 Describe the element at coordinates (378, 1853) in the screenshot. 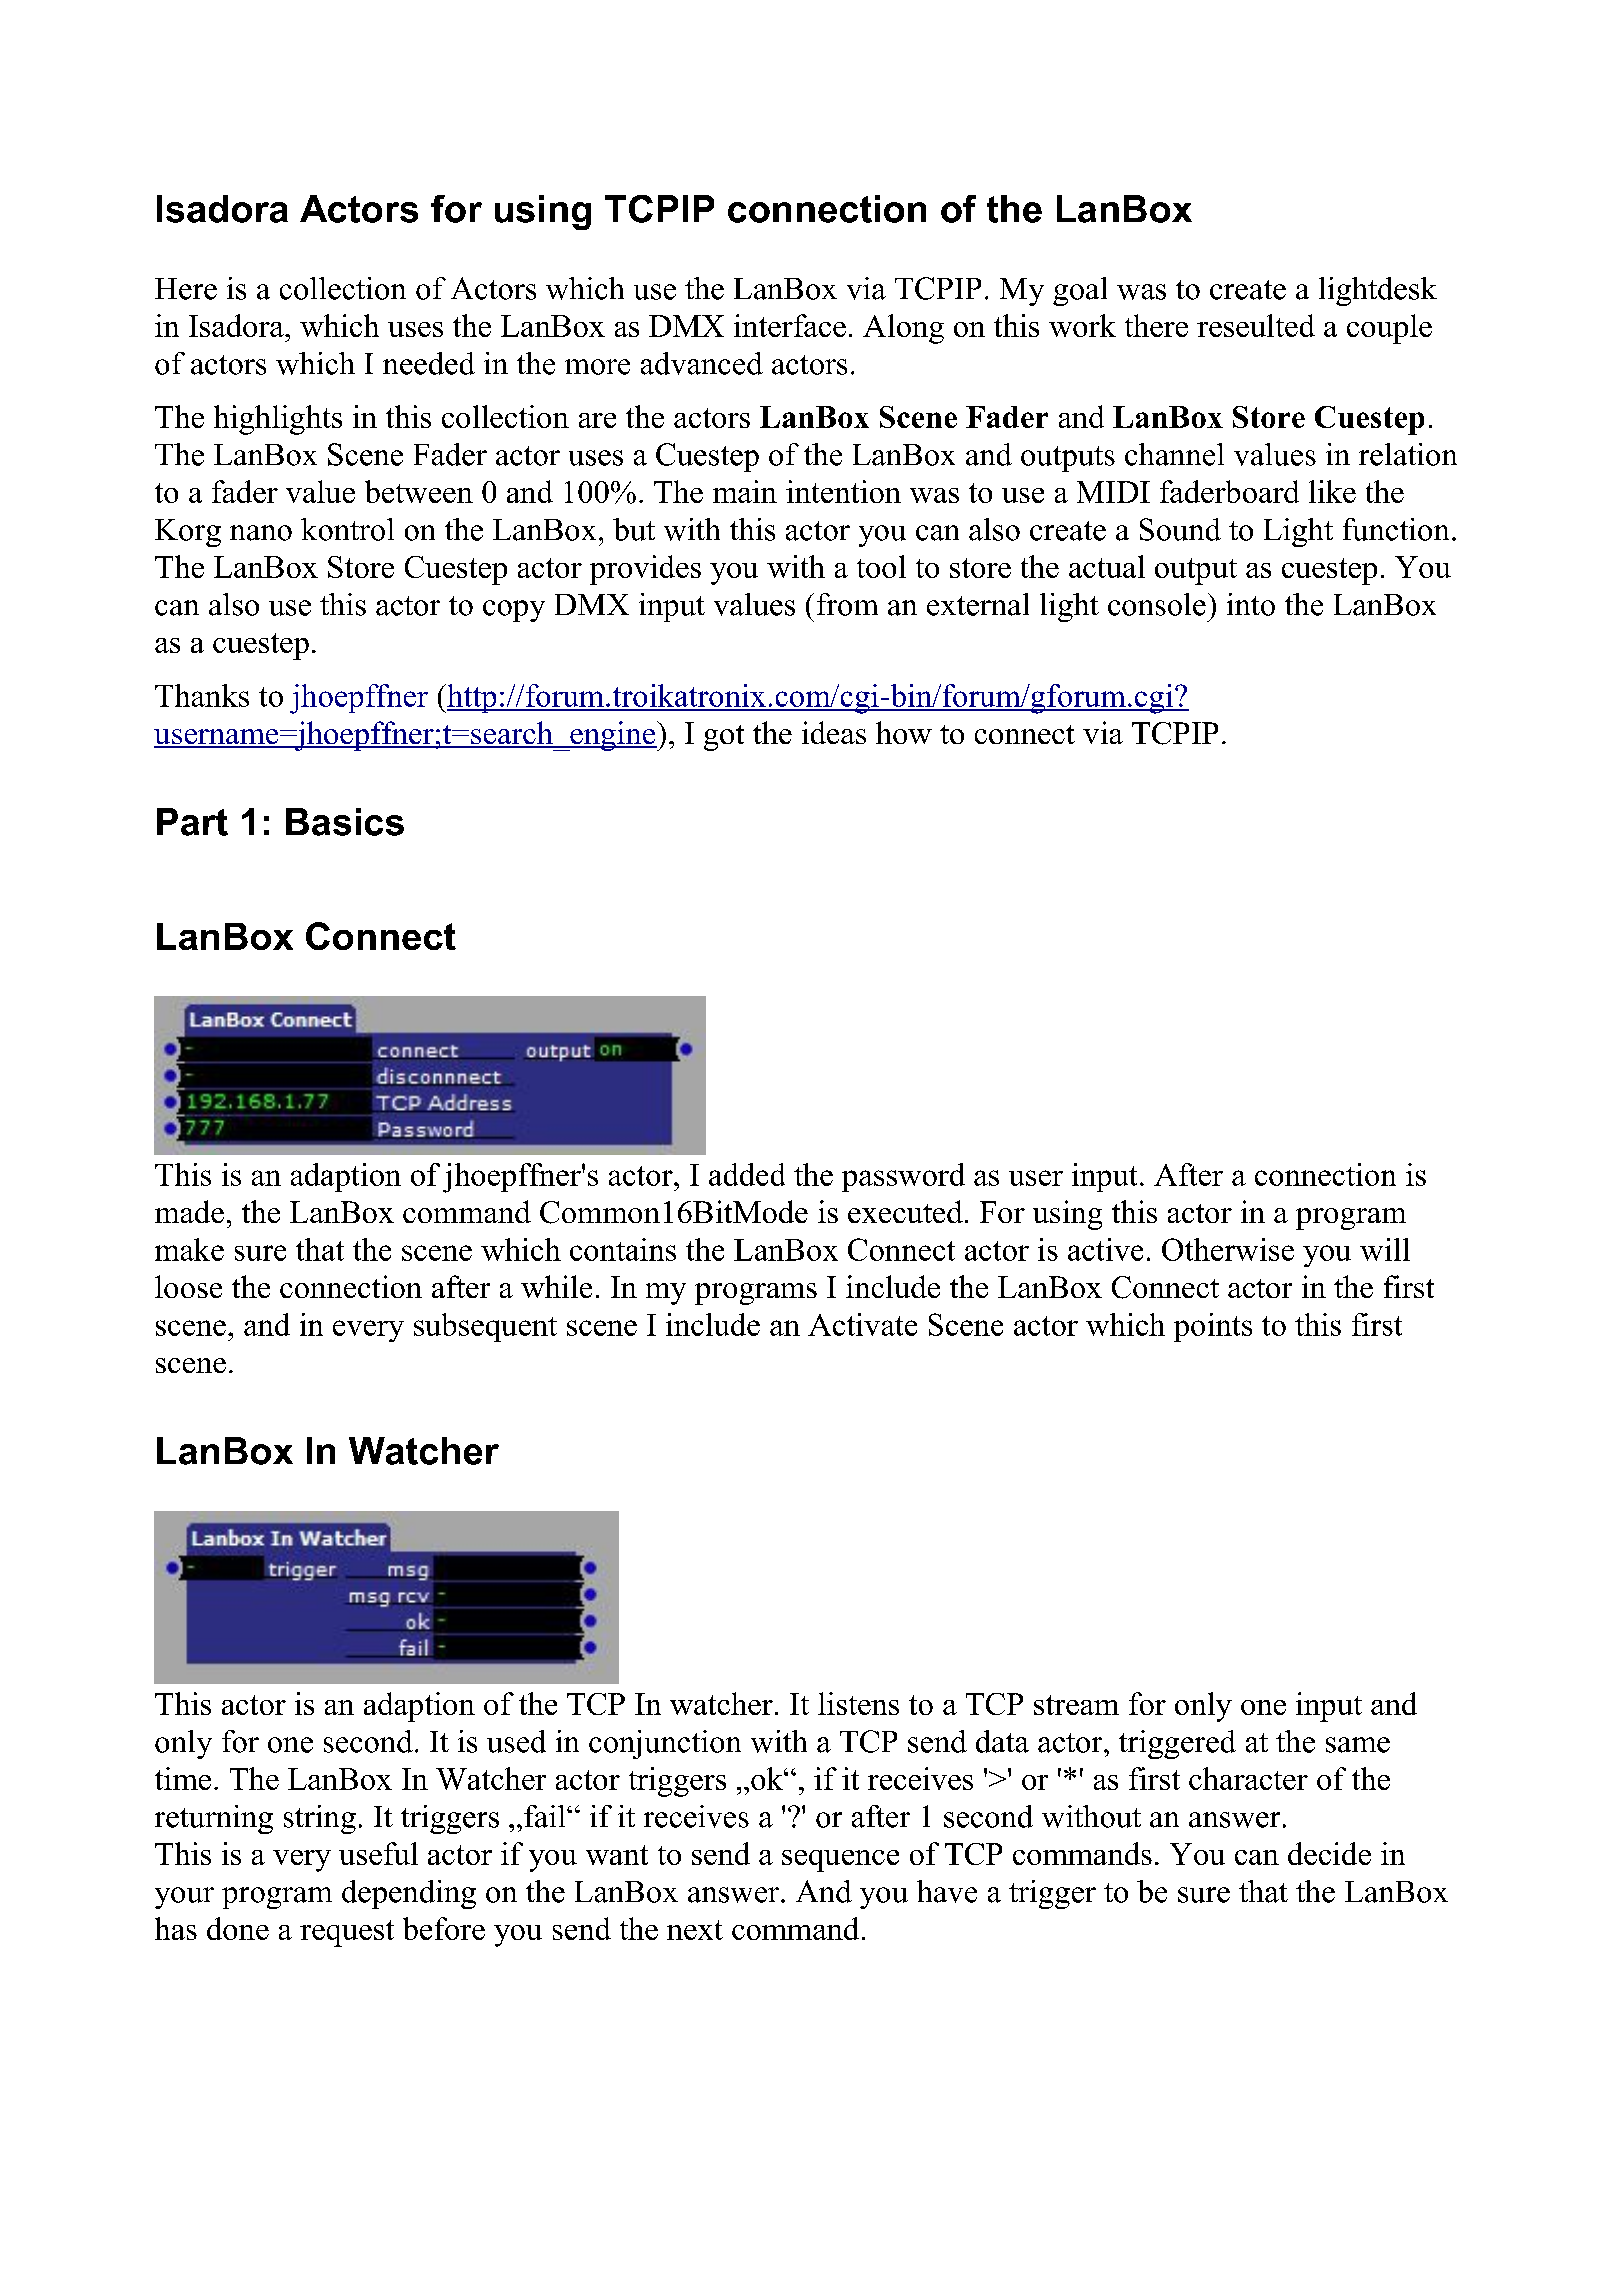

I see `useful` at that location.
